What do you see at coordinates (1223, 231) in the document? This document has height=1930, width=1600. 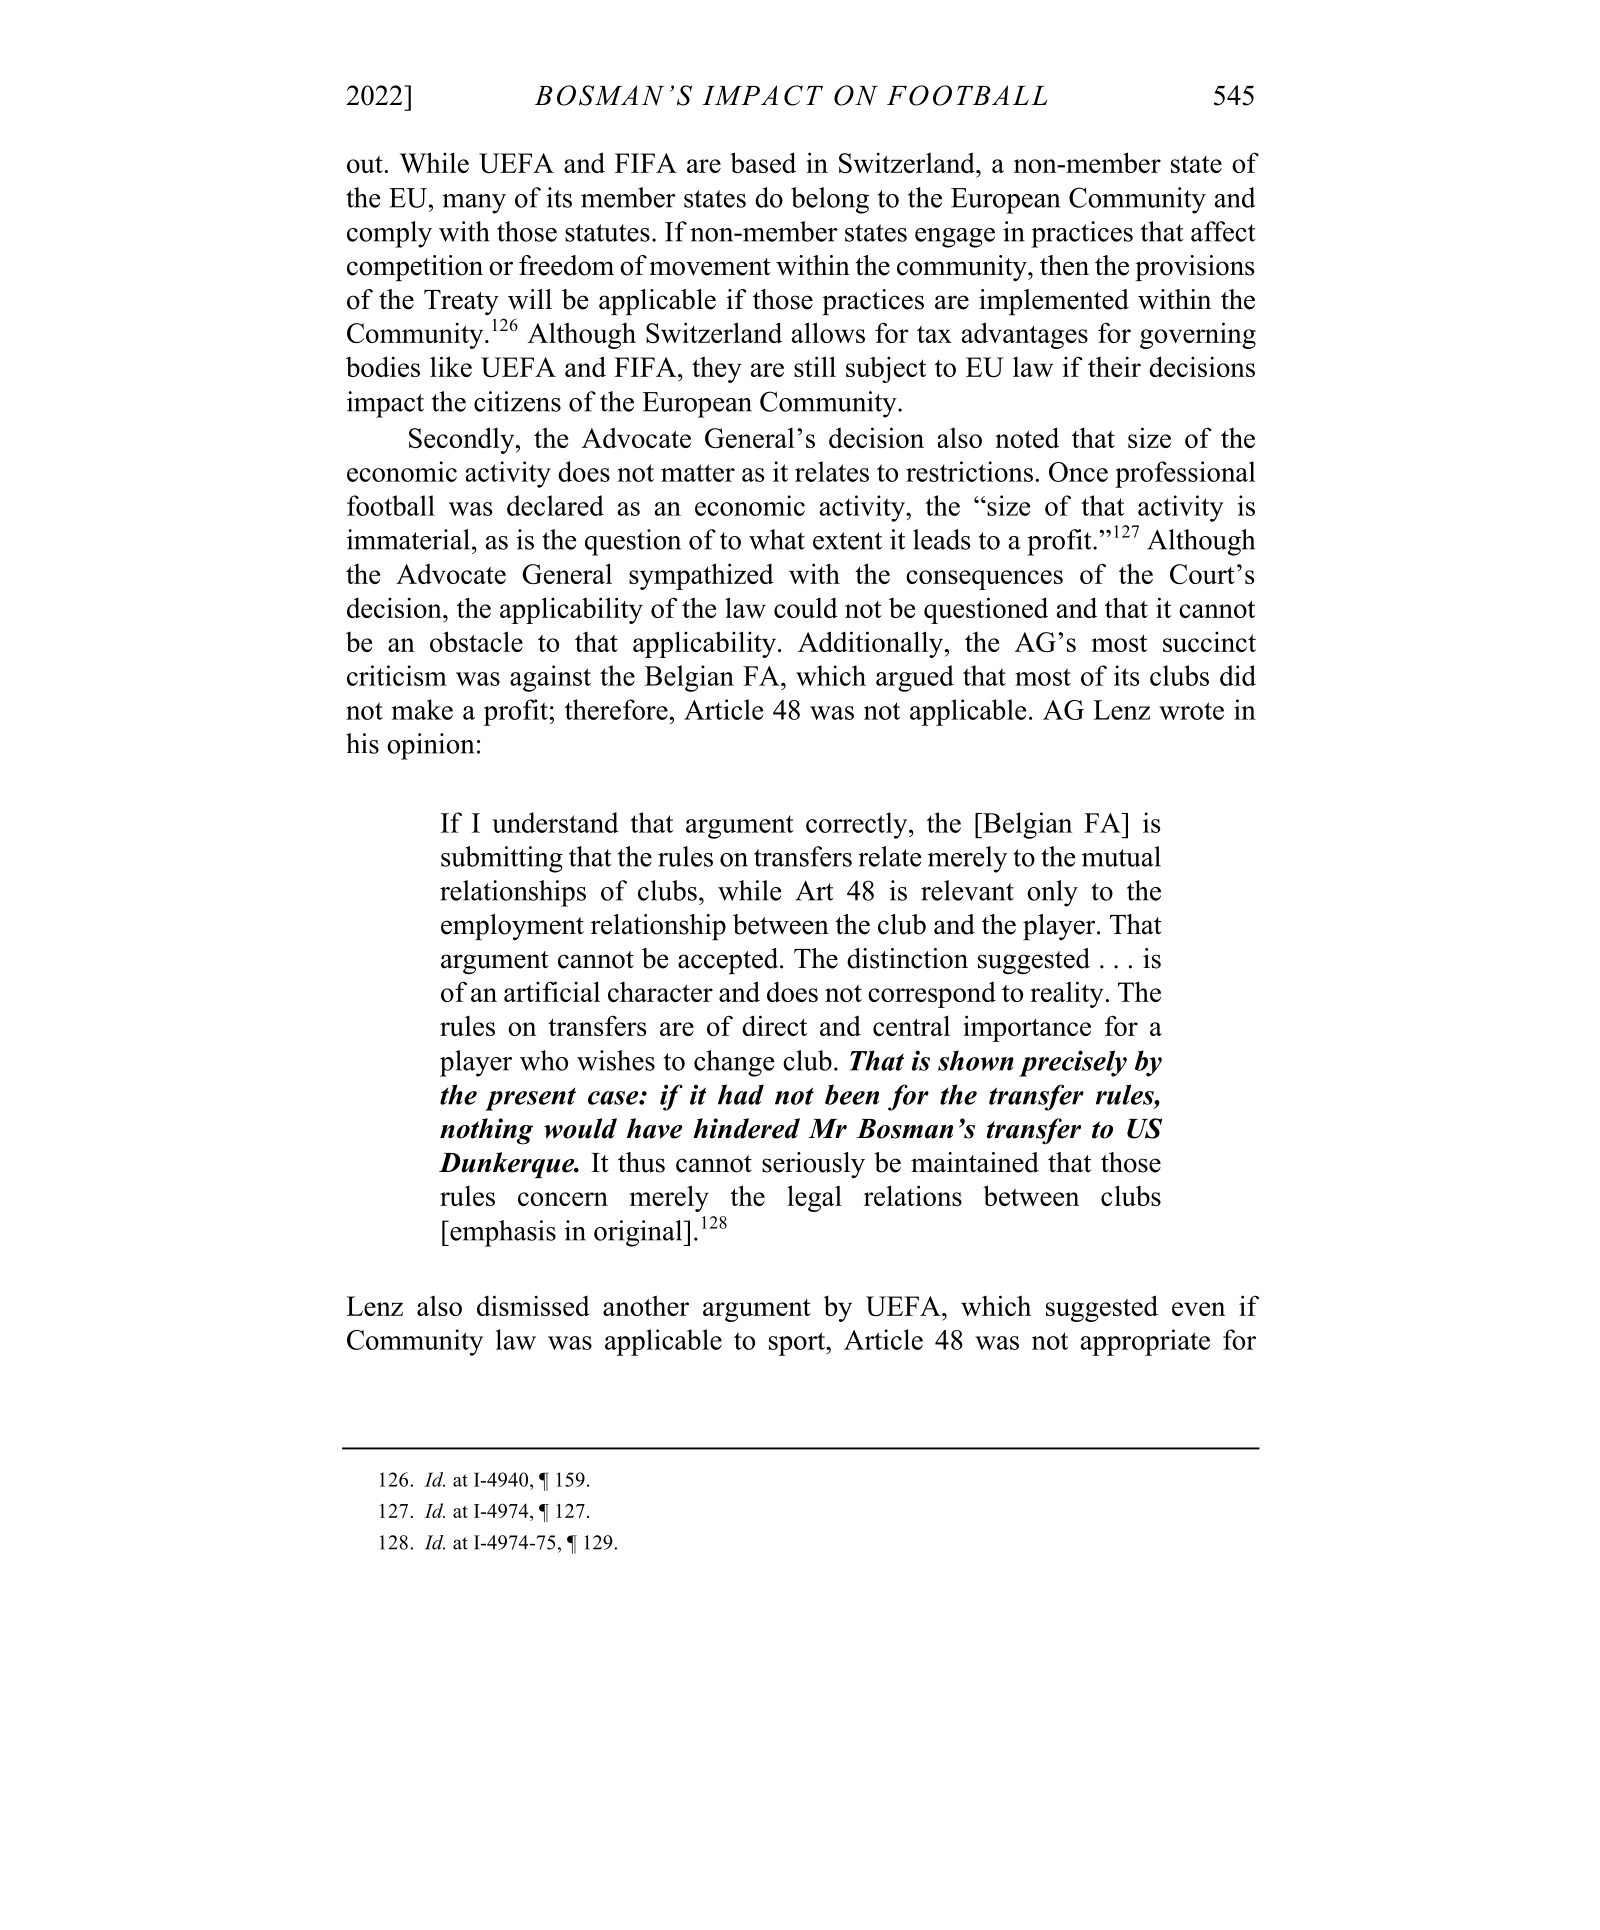 I see `affect` at bounding box center [1223, 231].
